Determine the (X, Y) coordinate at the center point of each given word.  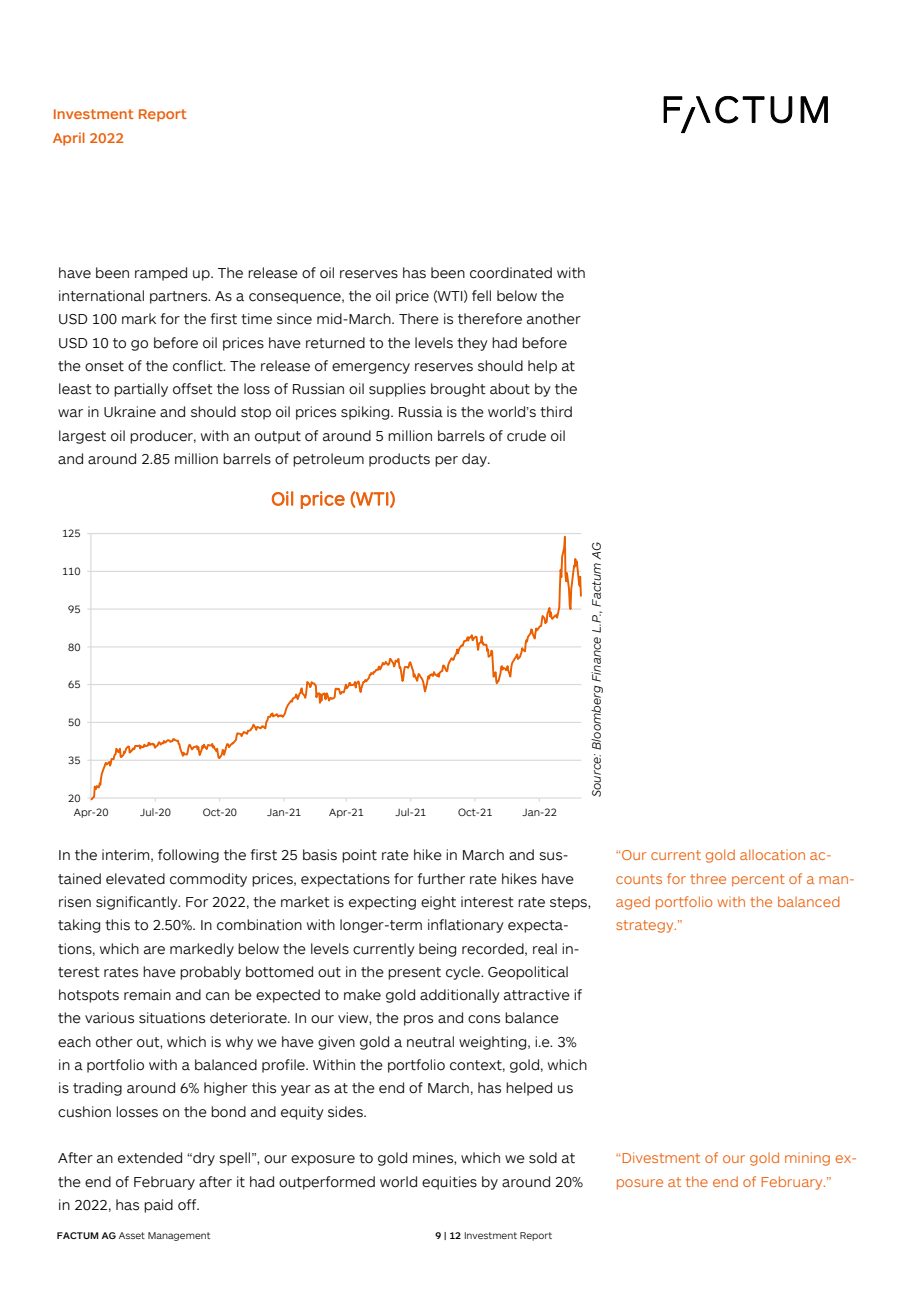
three (708, 878)
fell (481, 296)
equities (449, 1183)
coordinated (511, 273)
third (556, 412)
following (188, 856)
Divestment (661, 1157)
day (475, 460)
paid (158, 1206)
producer (163, 437)
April (69, 139)
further (441, 879)
